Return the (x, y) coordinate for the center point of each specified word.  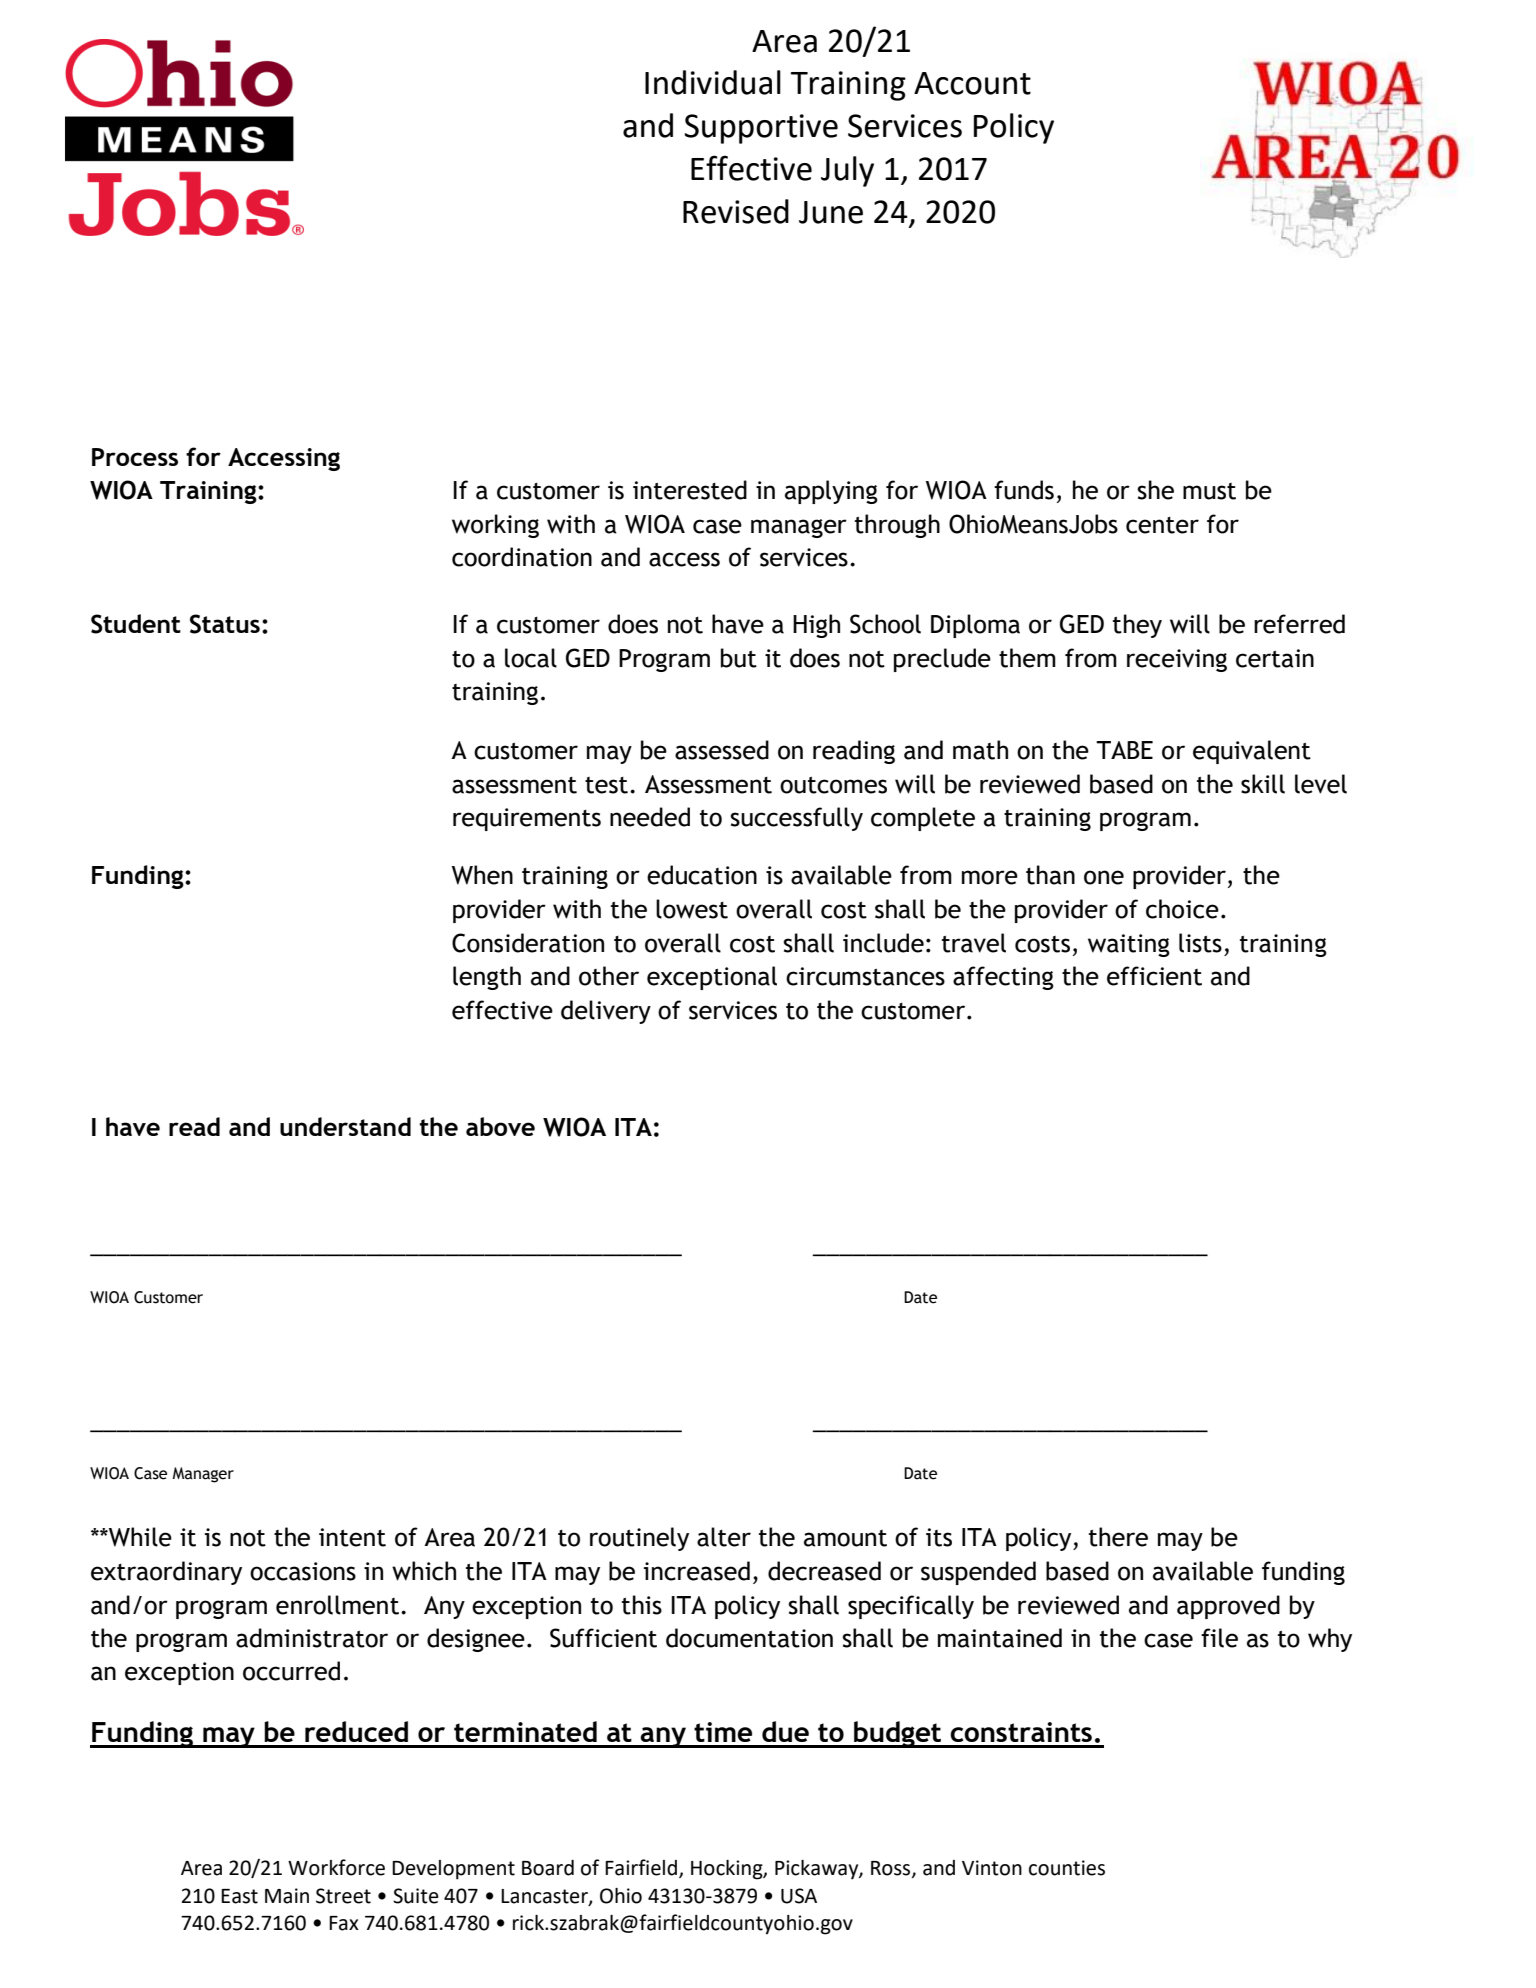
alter (724, 1537)
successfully (796, 819)
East (239, 1896)
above (500, 1126)
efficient (1154, 976)
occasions (303, 1571)
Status (225, 624)
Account (972, 83)
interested (690, 490)
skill (1263, 784)
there (1118, 1537)
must (1209, 491)
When (482, 875)
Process (135, 457)
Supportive (761, 129)
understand (345, 1126)
